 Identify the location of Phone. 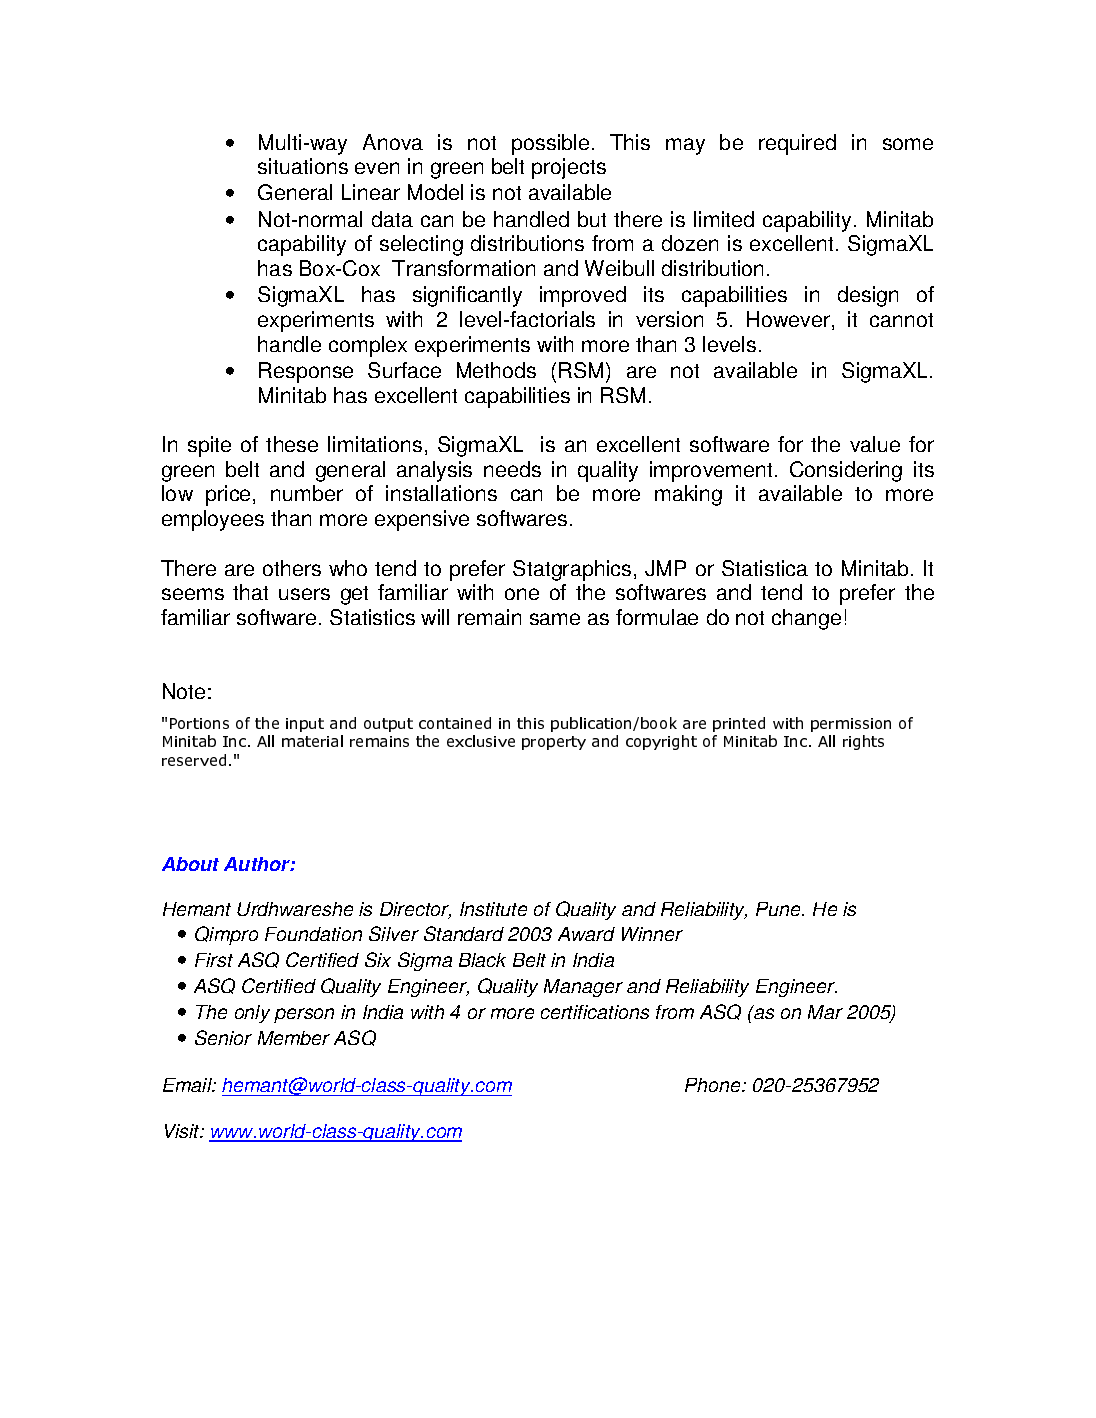
(714, 1085).
